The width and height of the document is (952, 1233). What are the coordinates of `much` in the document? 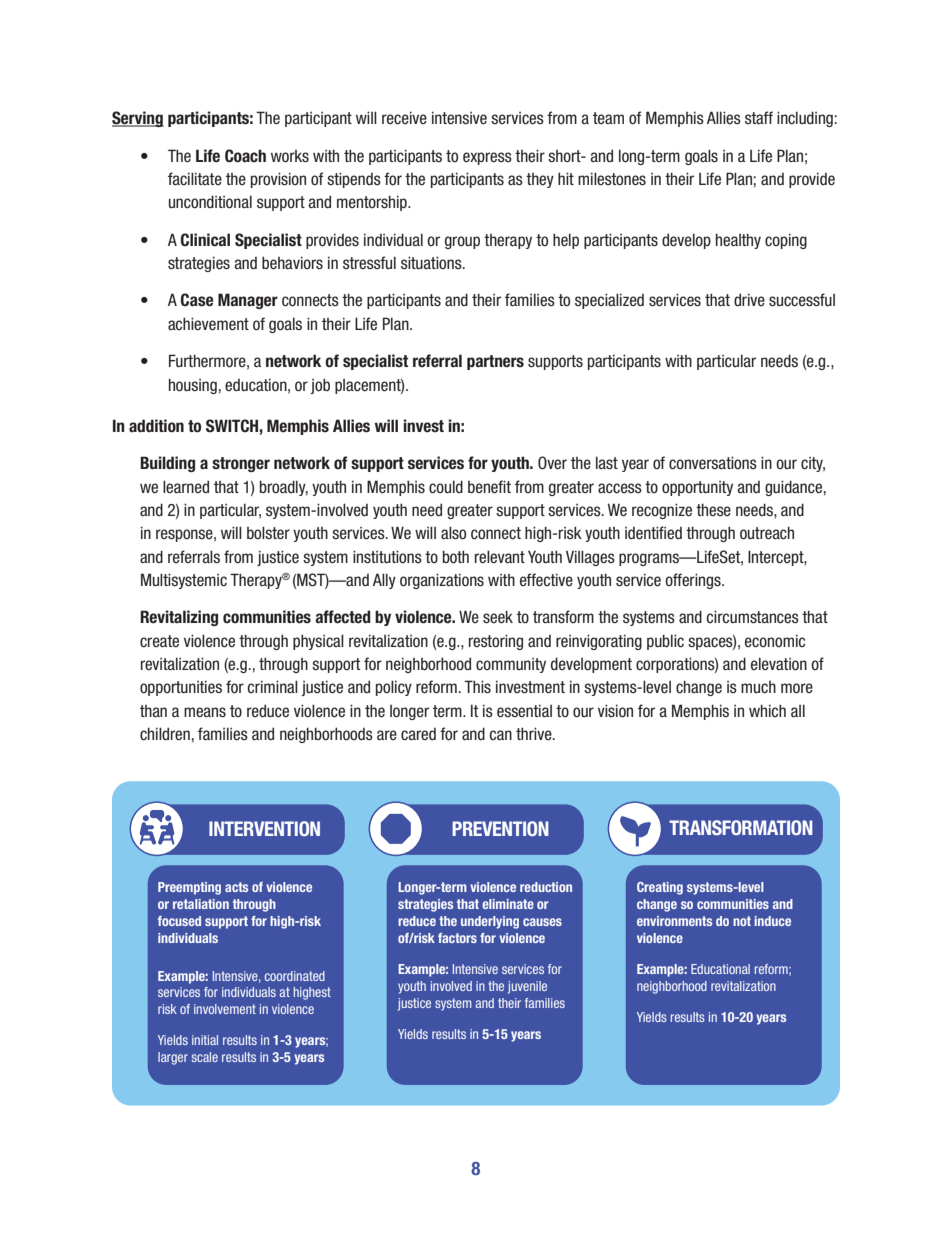 It's located at (758, 687).
